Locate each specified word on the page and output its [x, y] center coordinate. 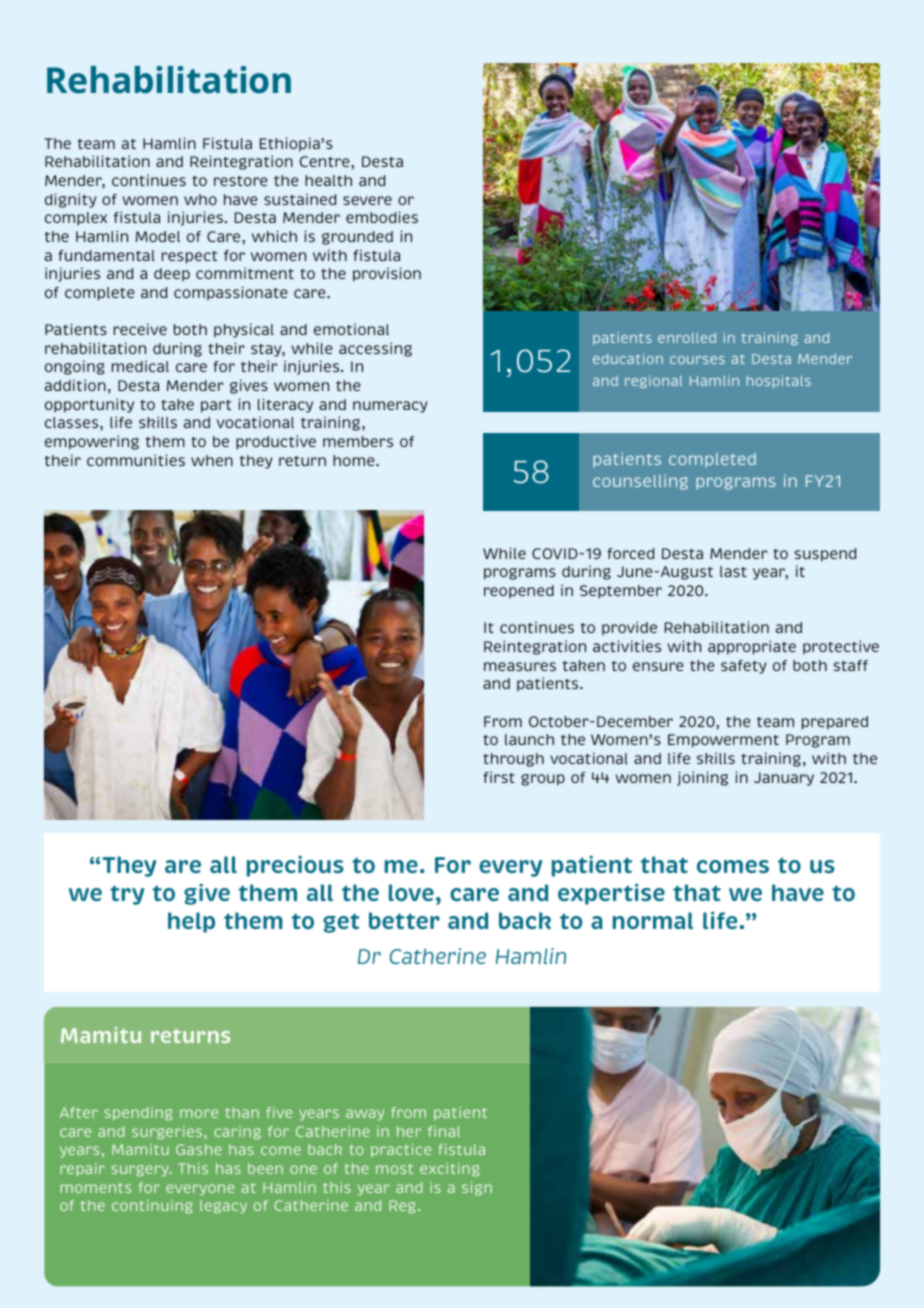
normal [653, 920]
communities [136, 460]
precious [295, 866]
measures [520, 666]
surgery [141, 1171]
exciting [450, 1170]
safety [743, 667]
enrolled [687, 338]
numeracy [390, 407]
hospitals [779, 381]
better [404, 920]
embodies [382, 217]
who [200, 199]
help [191, 922]
